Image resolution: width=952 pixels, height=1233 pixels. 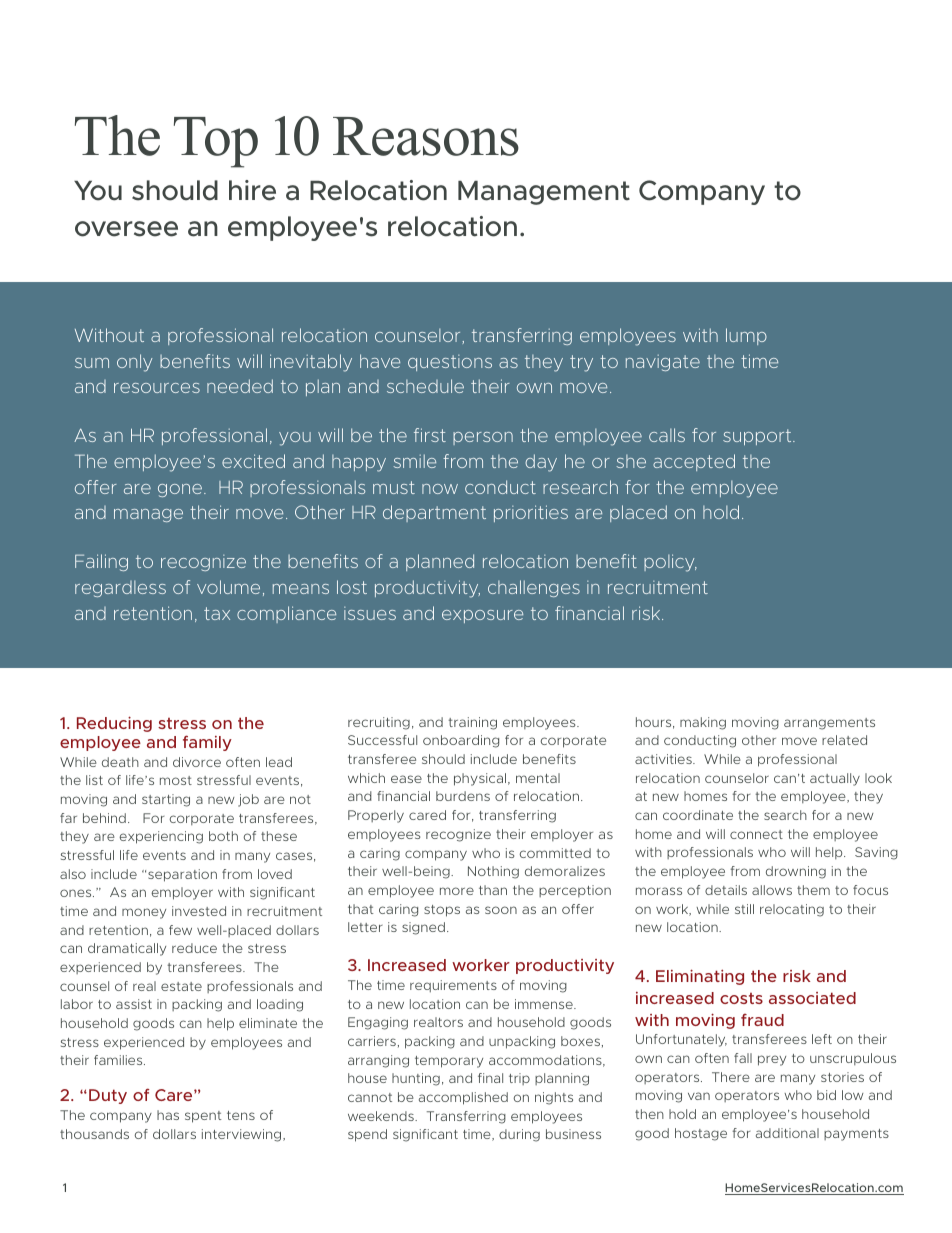 What do you see at coordinates (758, 437) in the screenshot?
I see `support` at bounding box center [758, 437].
